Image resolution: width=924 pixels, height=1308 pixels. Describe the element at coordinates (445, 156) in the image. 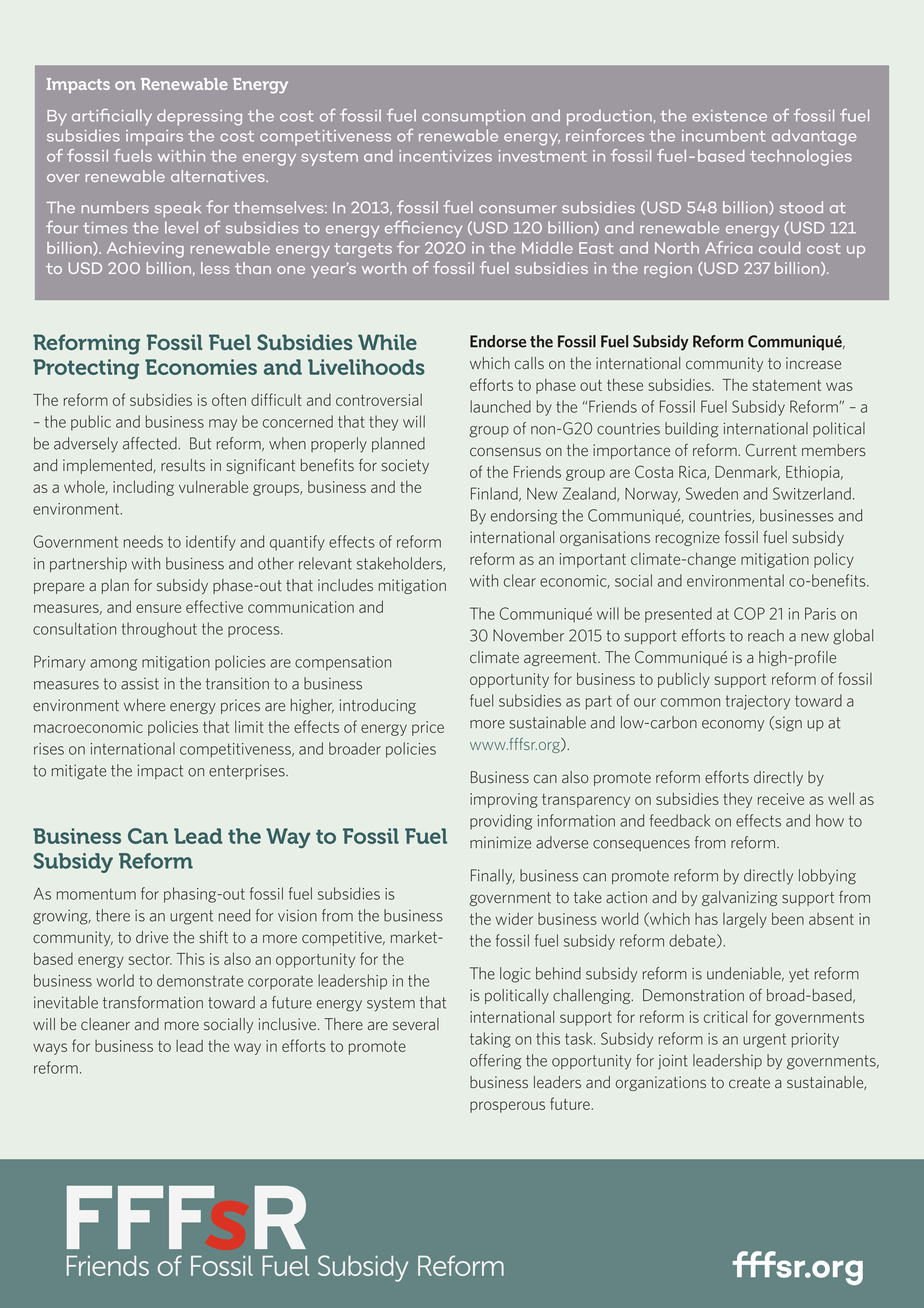

I see `incentivizes` at that location.
